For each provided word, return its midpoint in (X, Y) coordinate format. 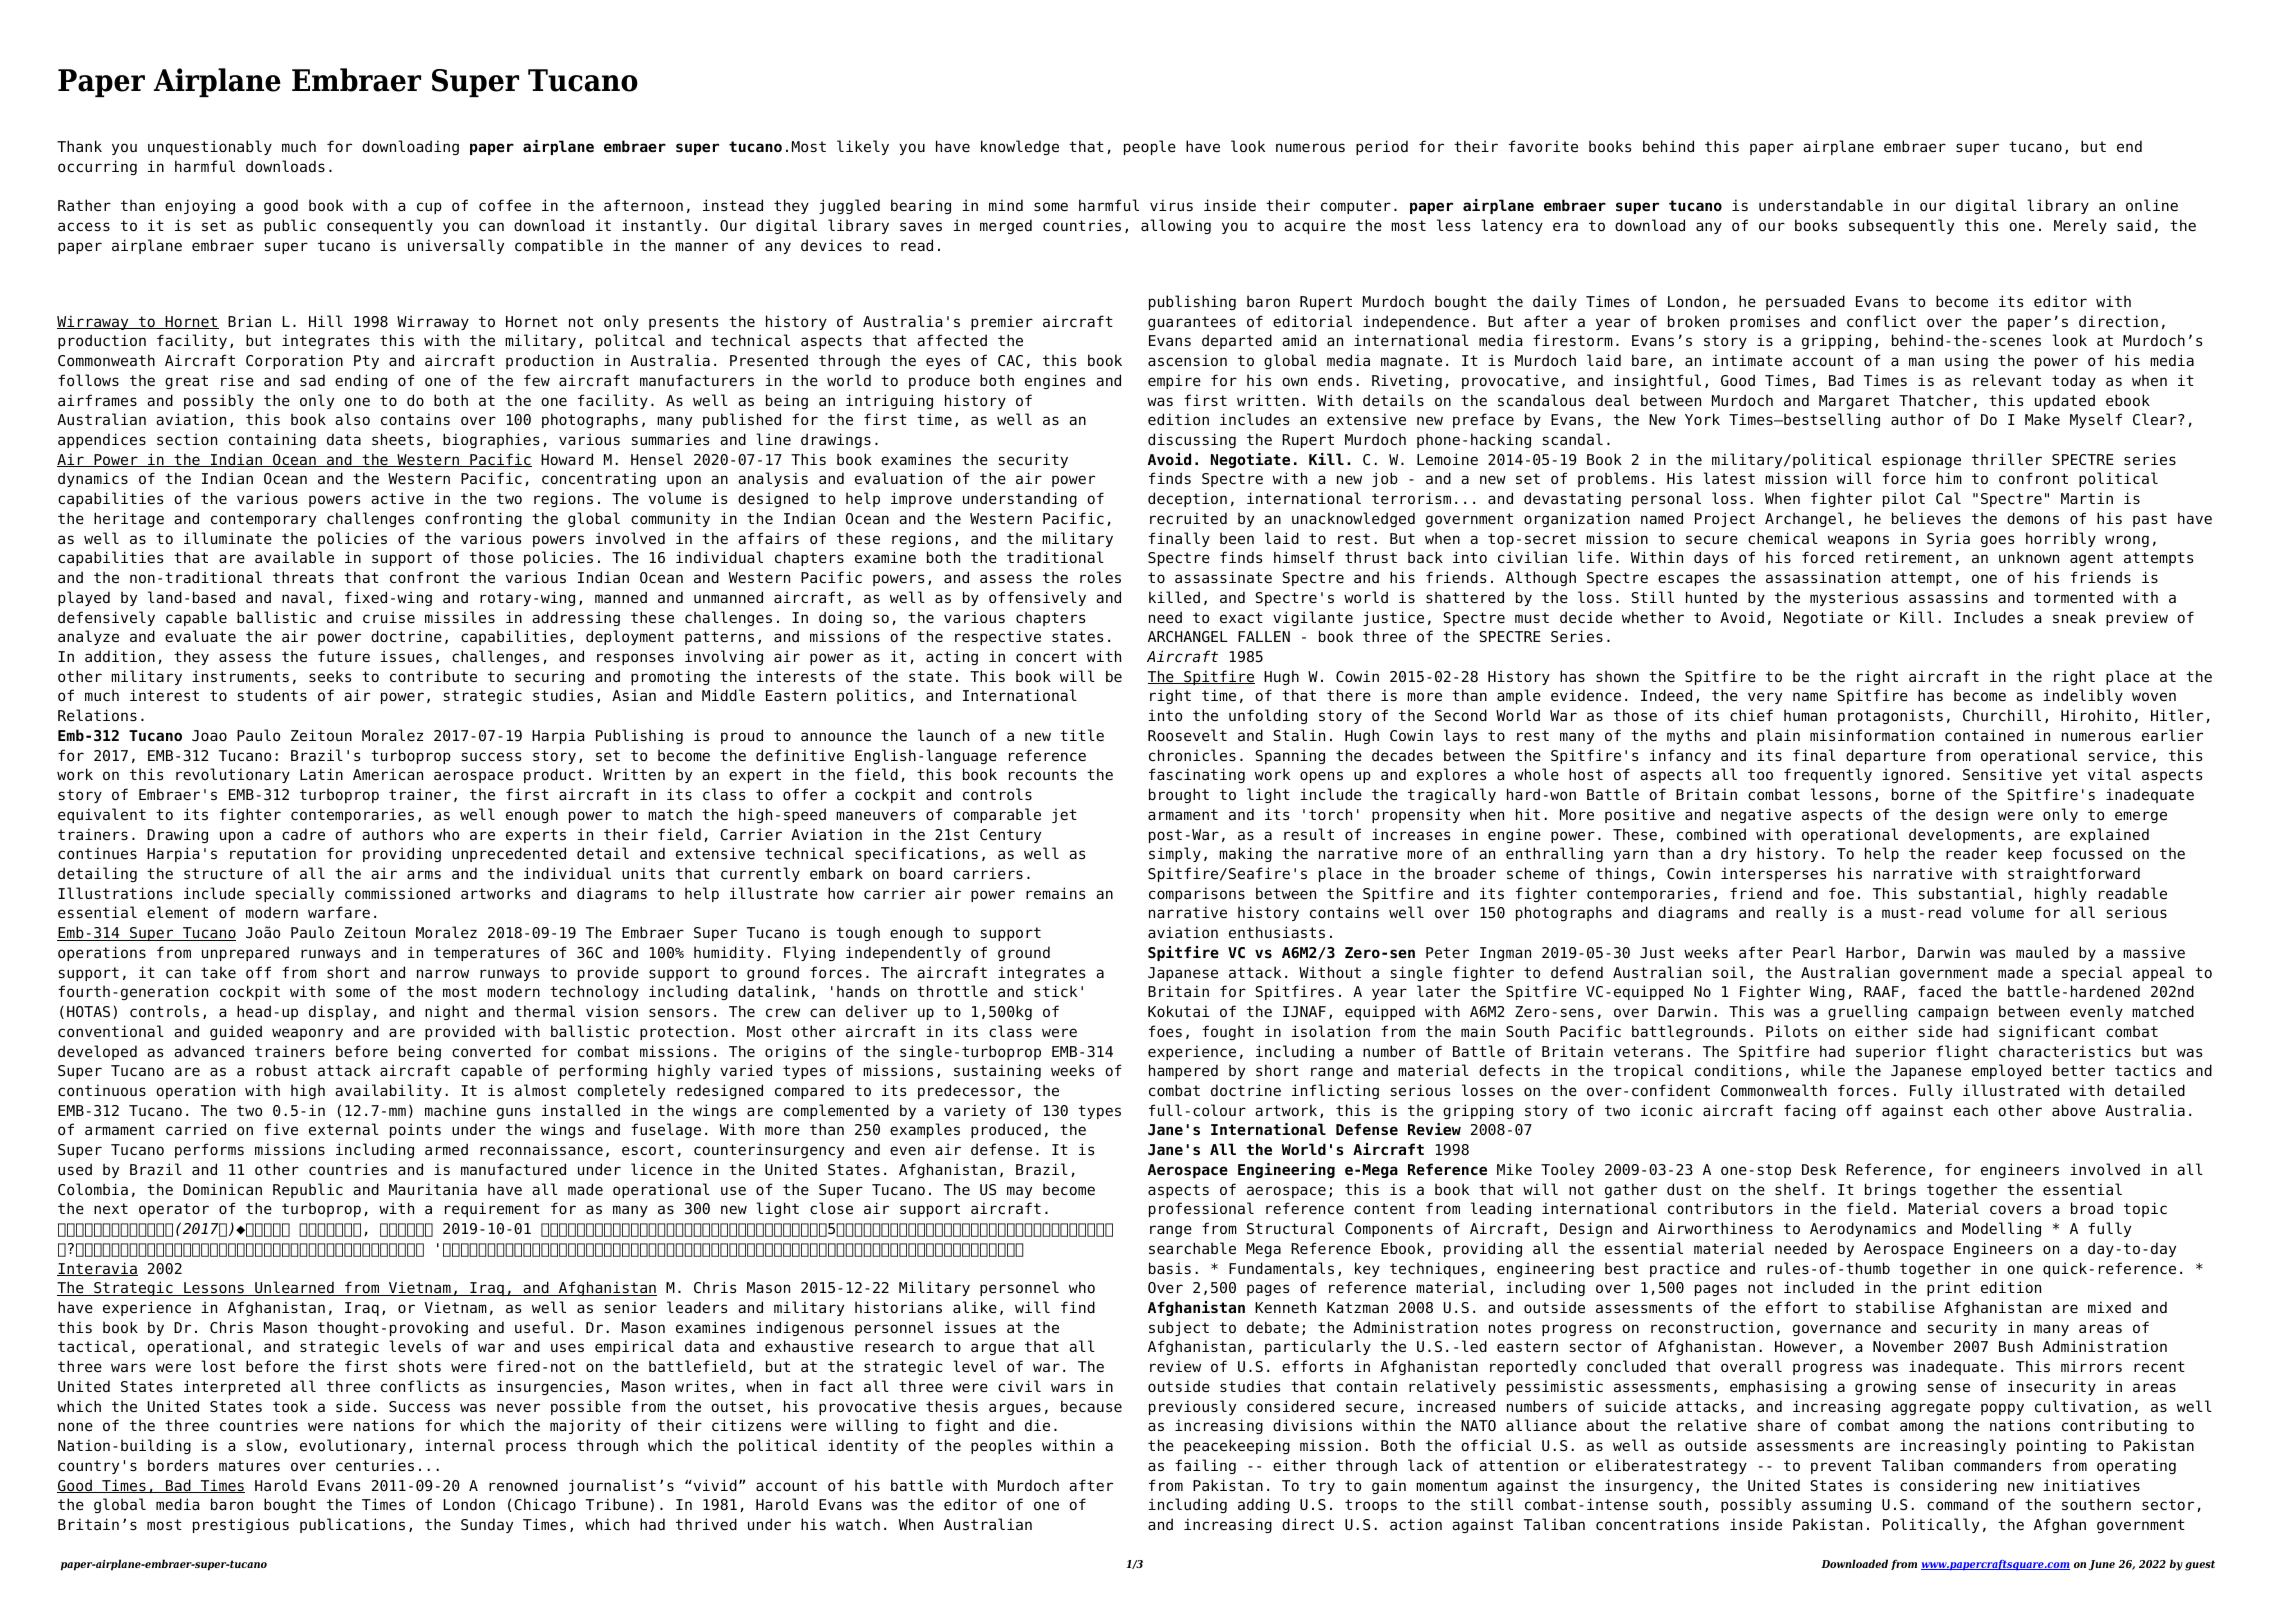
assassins (1948, 597)
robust (282, 1070)
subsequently (1901, 226)
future (344, 656)
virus (1171, 205)
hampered (1183, 1071)
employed (2006, 1071)
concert (1046, 657)
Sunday (487, 1525)
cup (429, 208)
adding (1264, 1505)
